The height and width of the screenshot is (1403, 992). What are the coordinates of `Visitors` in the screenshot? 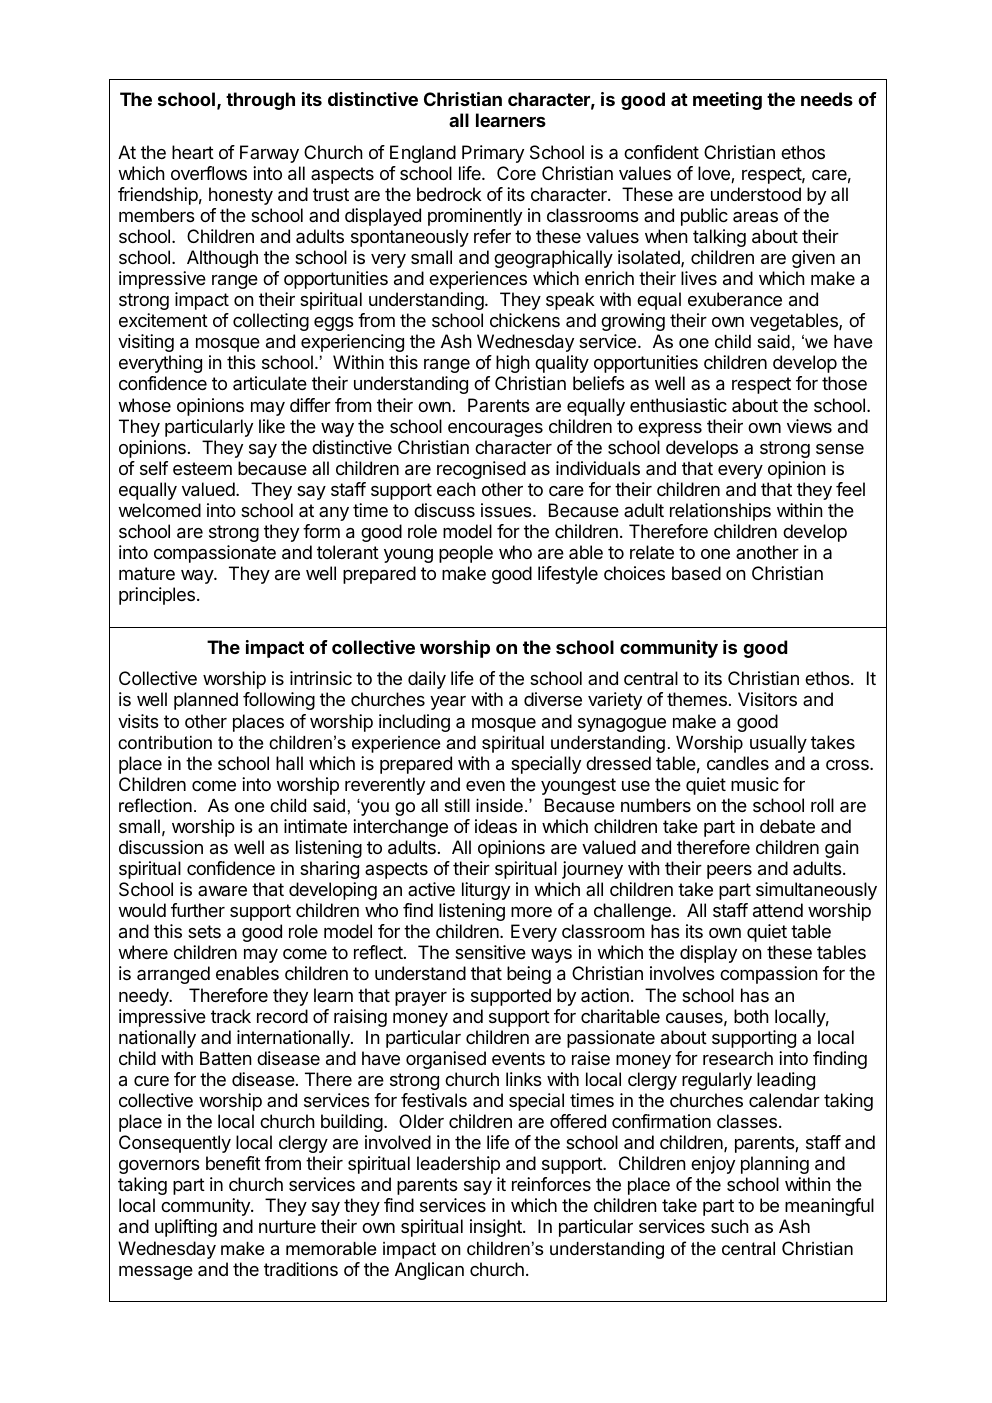 It's located at (767, 699).
